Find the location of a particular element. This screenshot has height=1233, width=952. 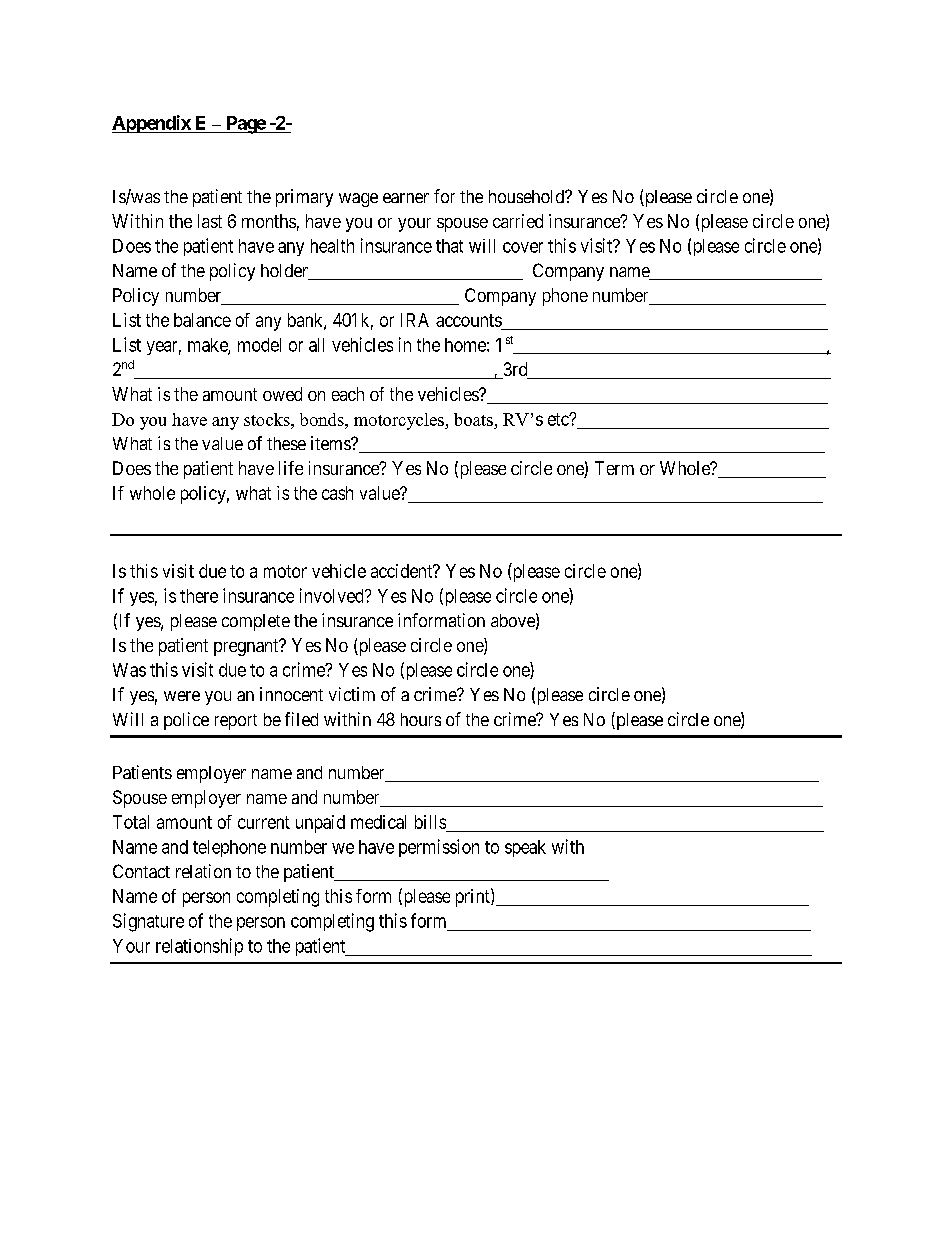

hours is located at coordinates (421, 719).
